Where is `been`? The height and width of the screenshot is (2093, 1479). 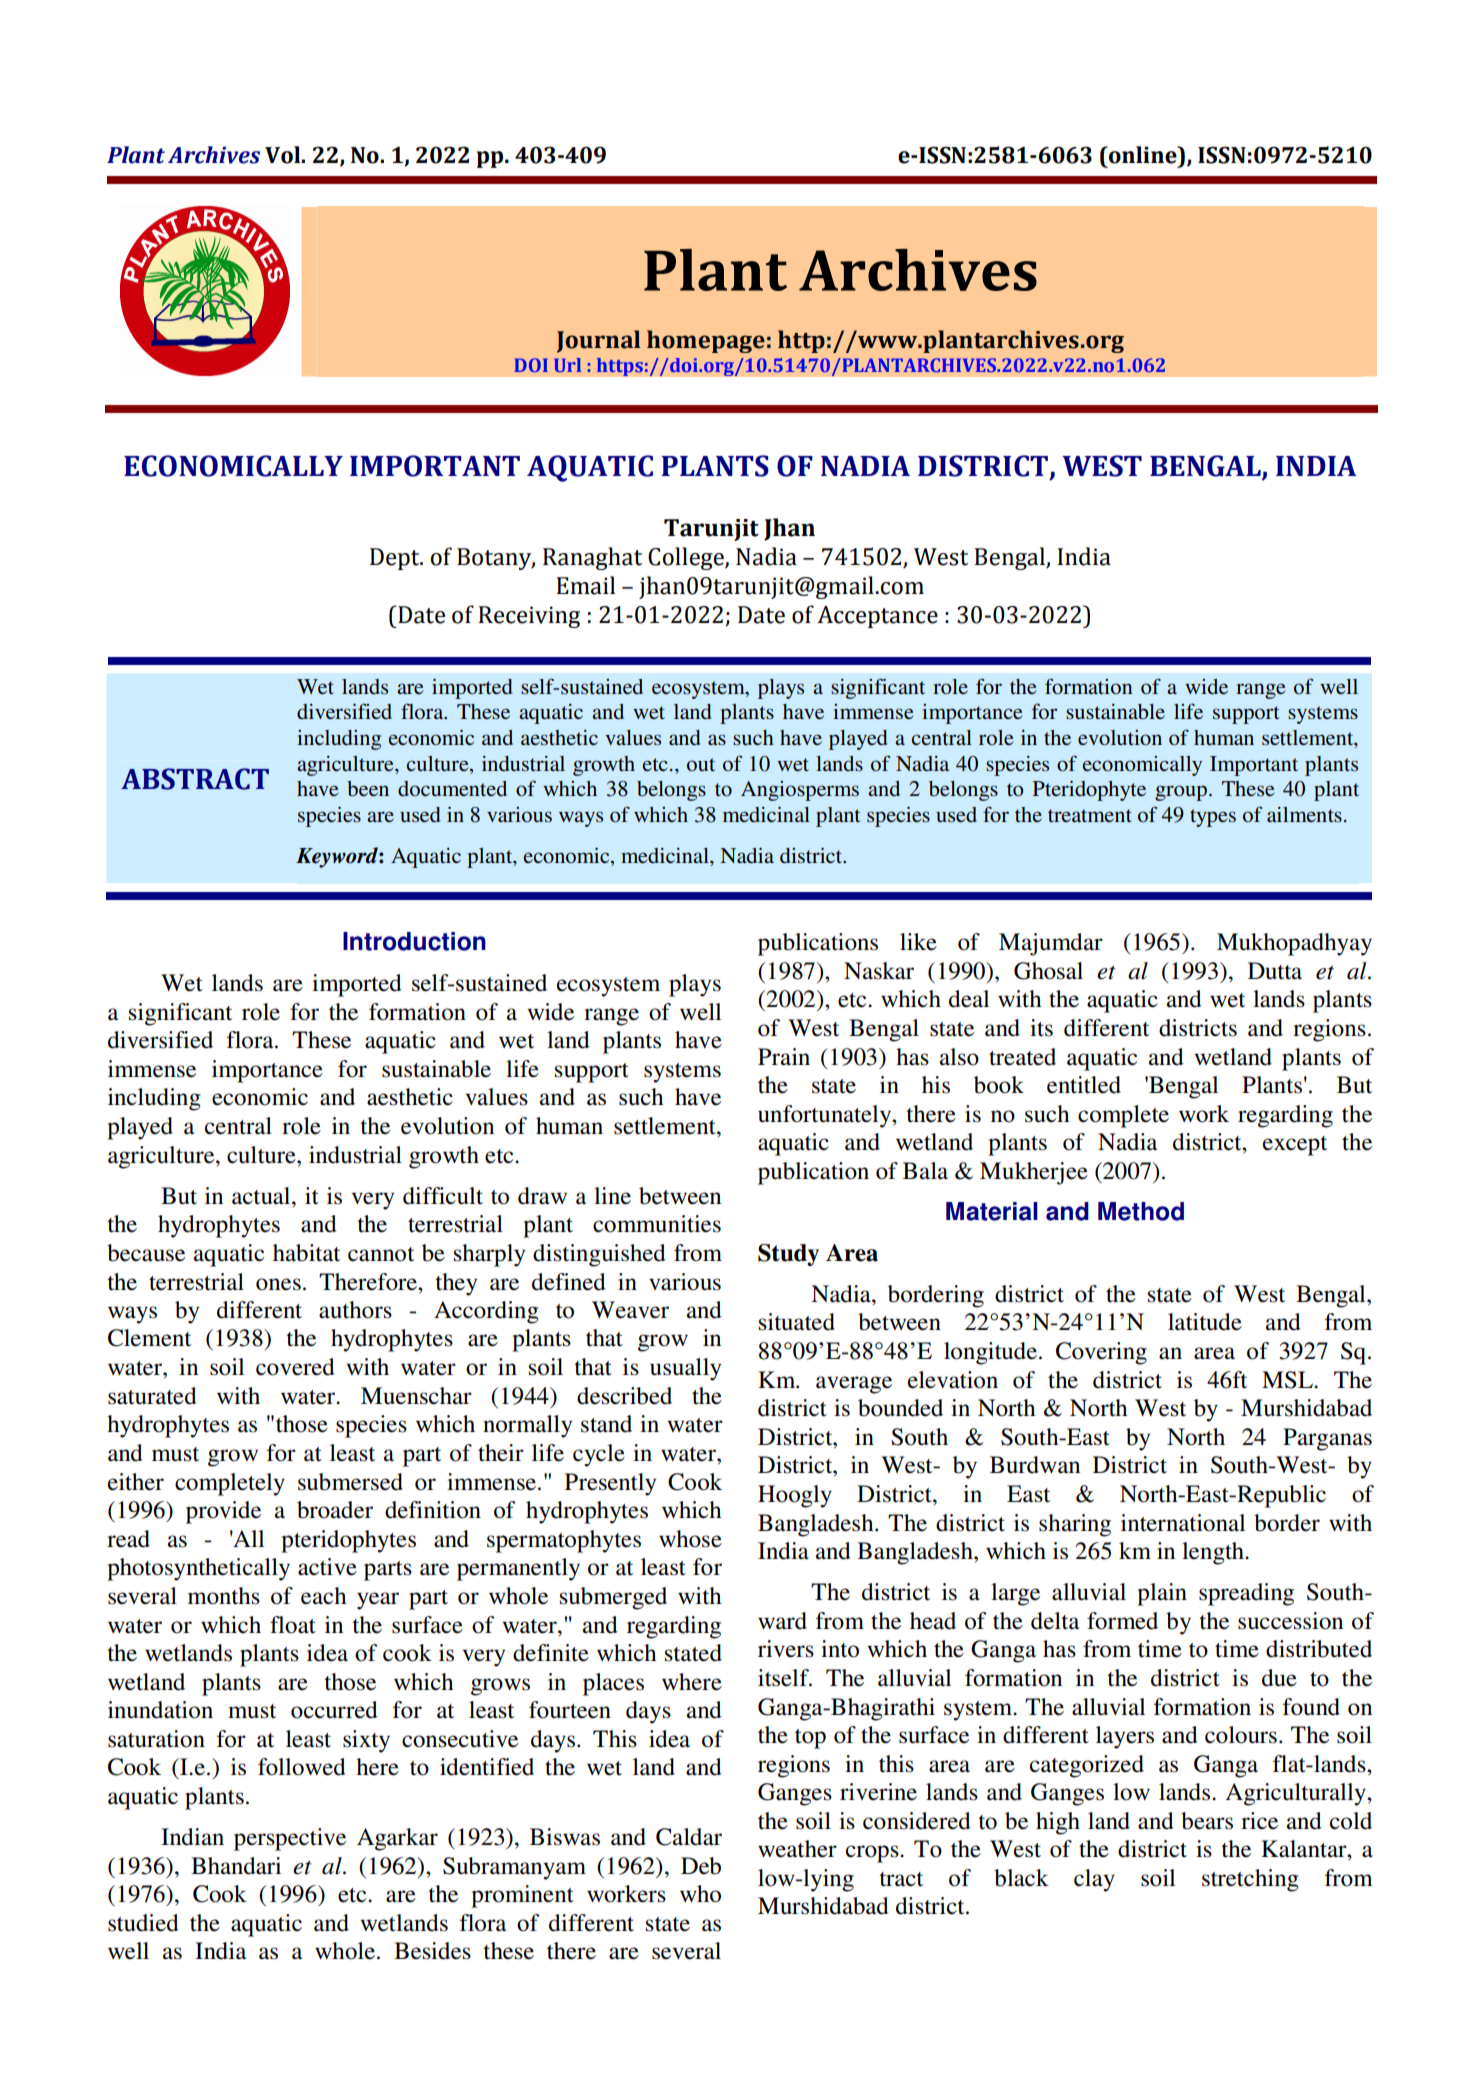 been is located at coordinates (368, 789).
